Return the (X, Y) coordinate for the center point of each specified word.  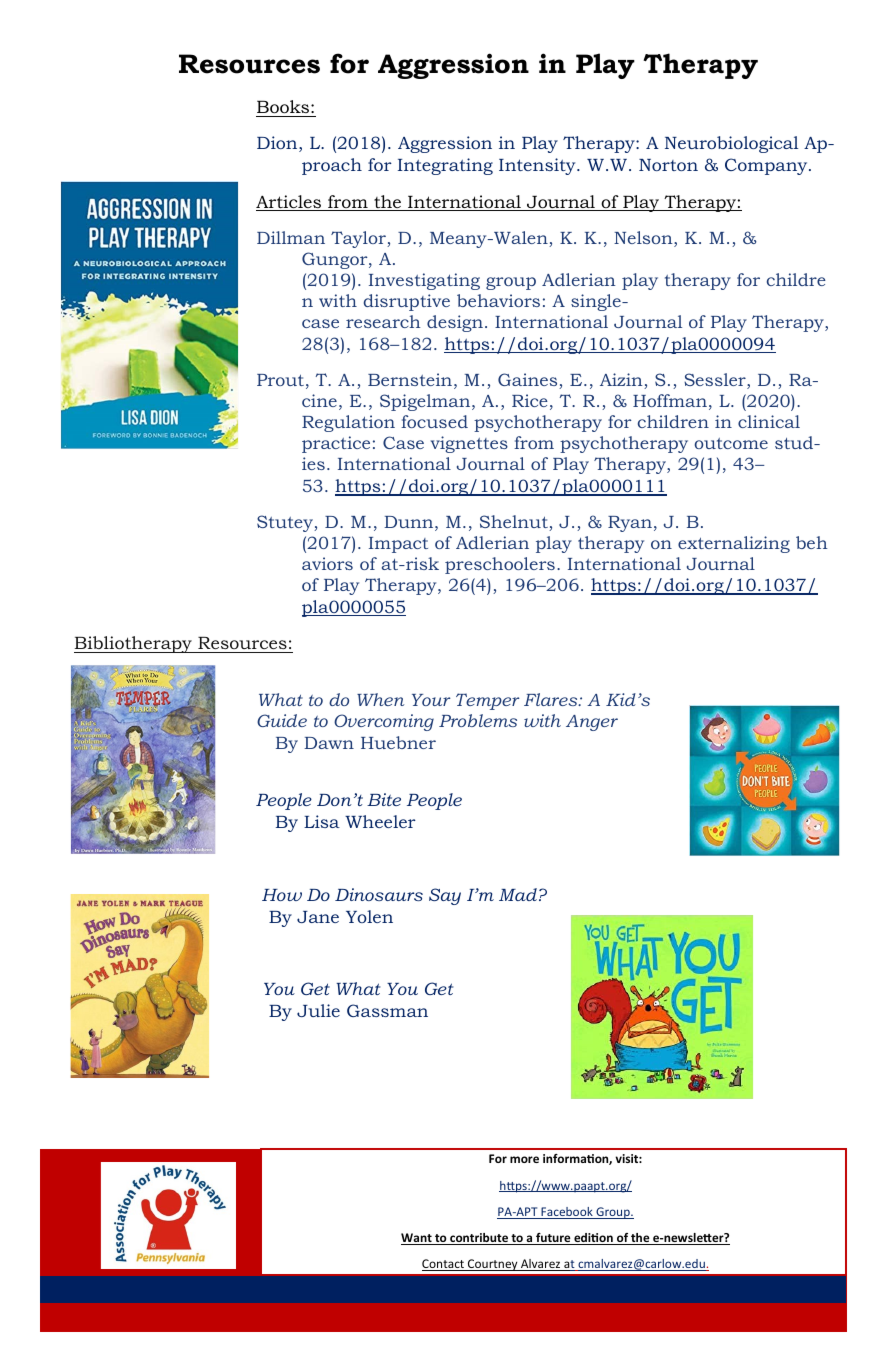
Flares (552, 699)
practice (336, 444)
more (524, 1159)
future (553, 1239)
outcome (731, 443)
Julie (318, 1010)
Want (417, 1239)
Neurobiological (731, 144)
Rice (530, 400)
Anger (592, 723)
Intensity (538, 166)
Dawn (329, 743)
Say (445, 896)
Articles (290, 203)
